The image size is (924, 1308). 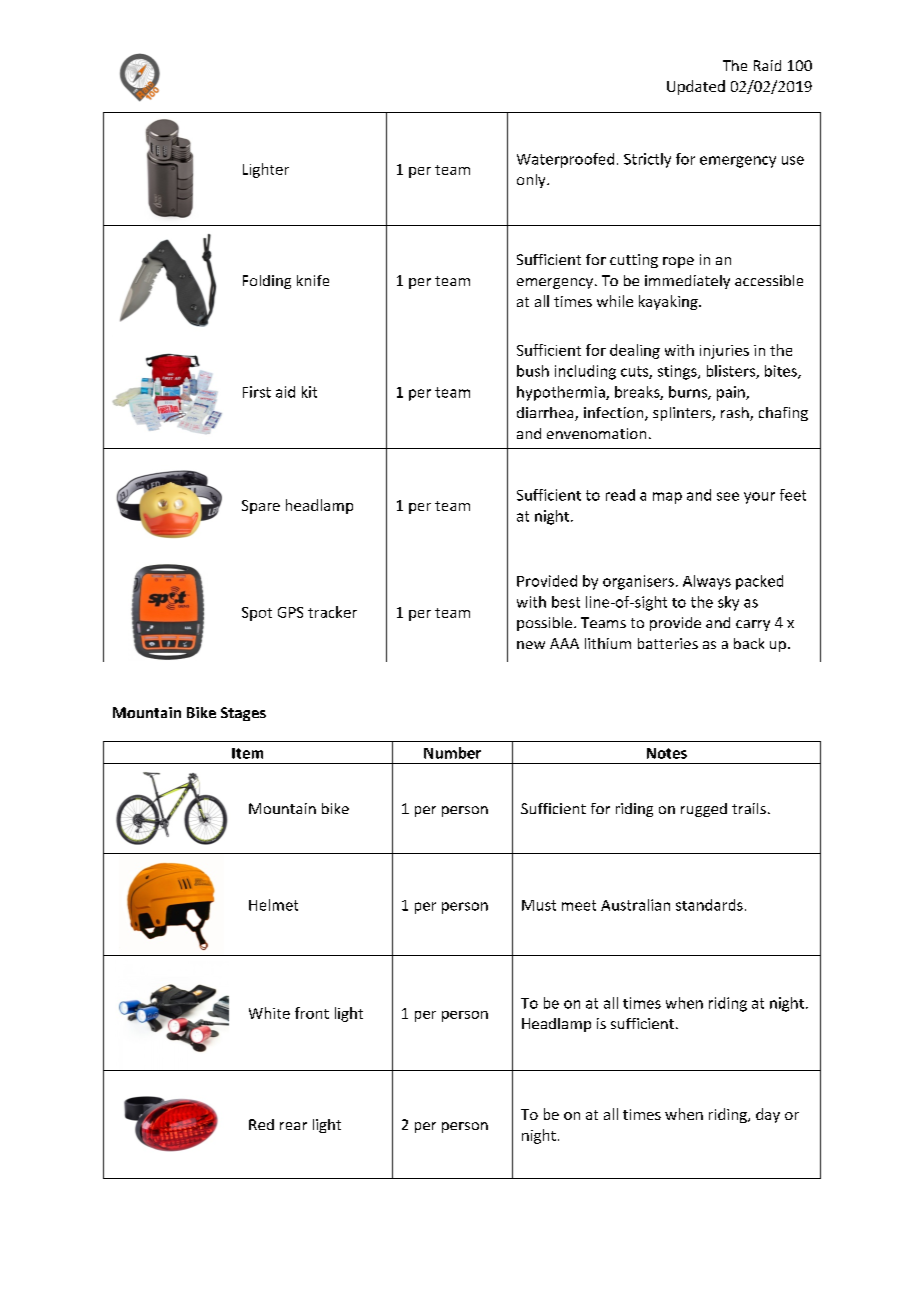 I want to click on front, so click(x=312, y=1013).
